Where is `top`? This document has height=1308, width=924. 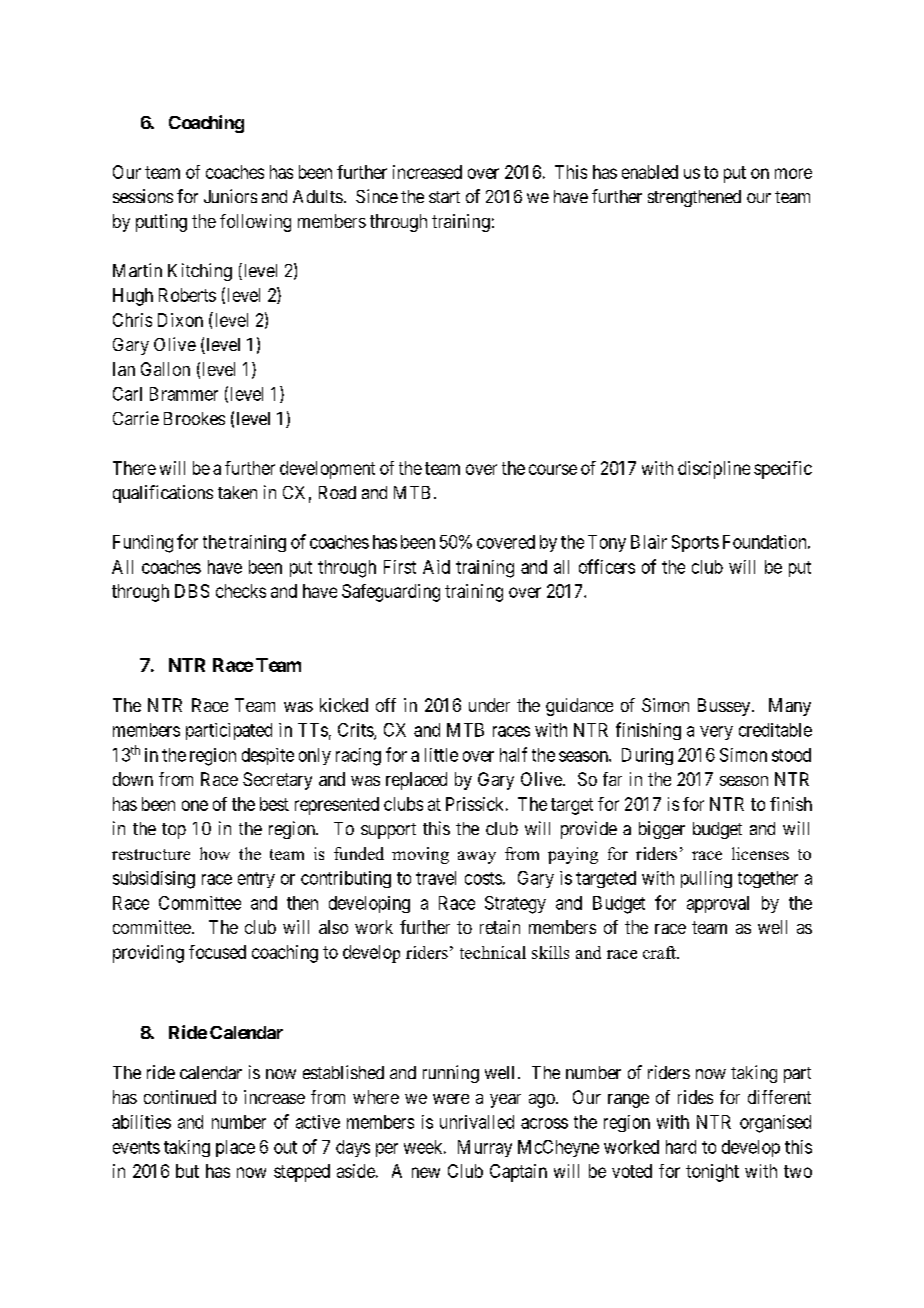 top is located at coordinates (174, 831).
